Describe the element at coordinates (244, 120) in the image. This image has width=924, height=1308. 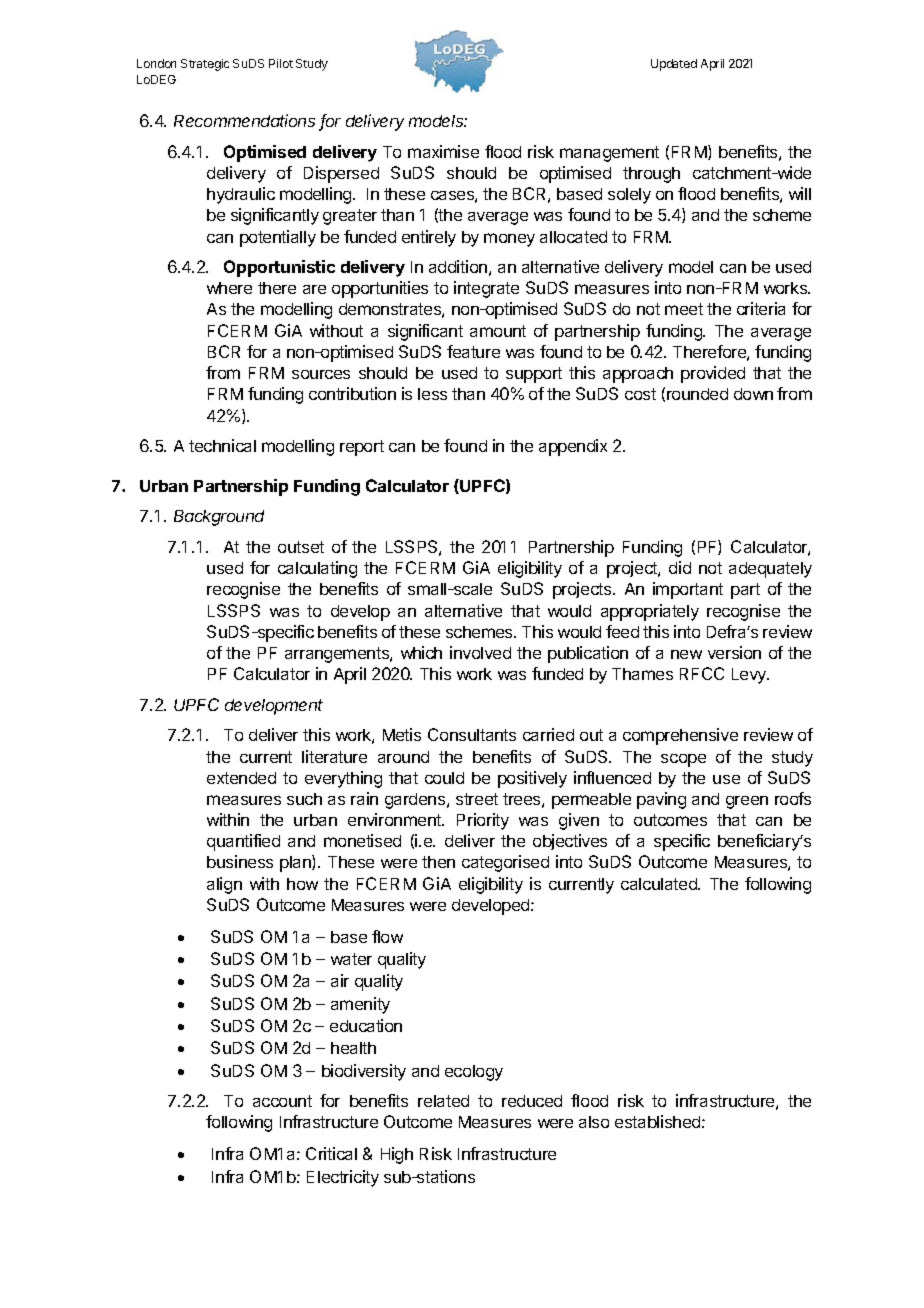
I see `Recommendations` at that location.
